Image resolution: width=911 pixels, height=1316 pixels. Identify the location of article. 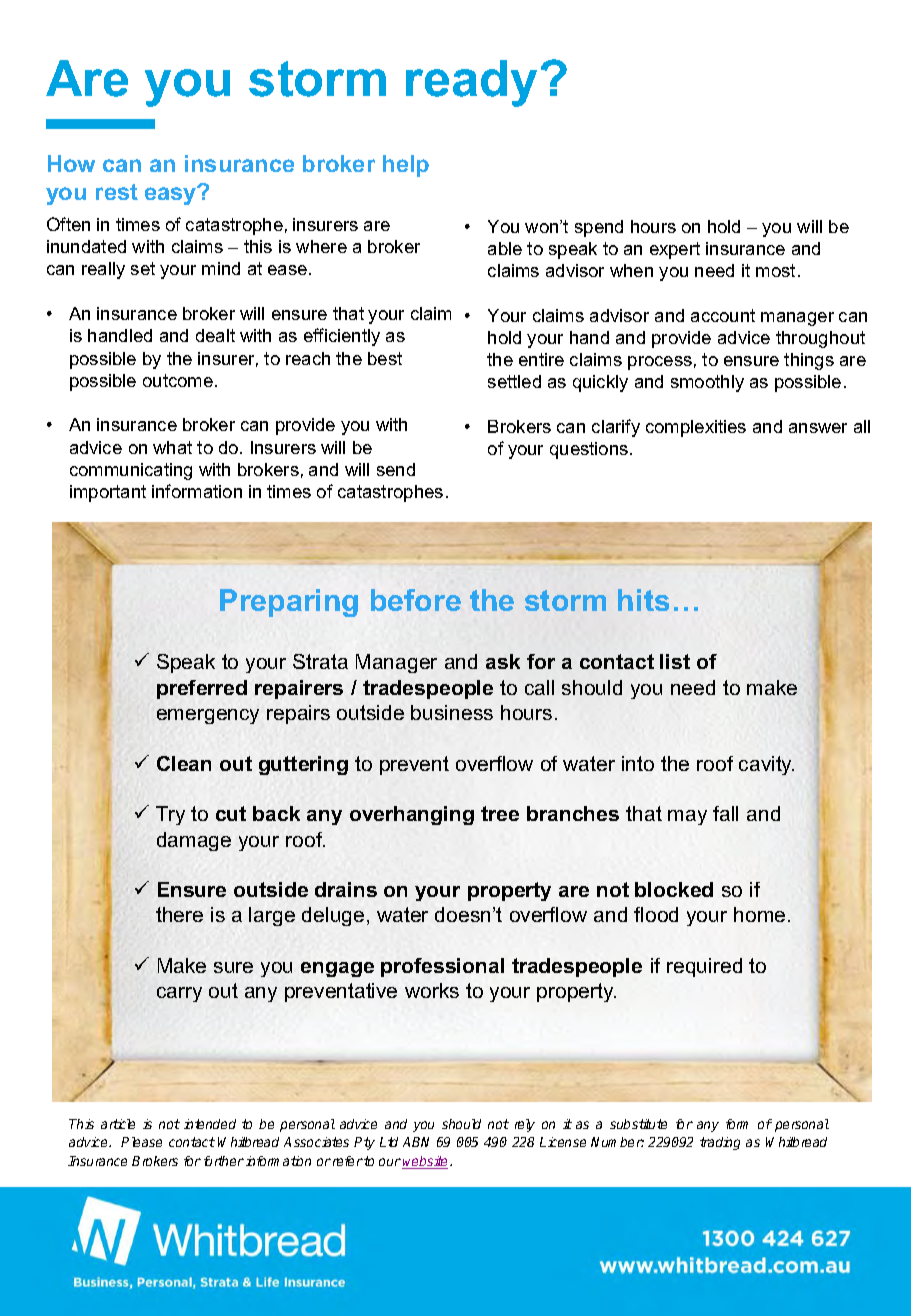
(118, 1124).
